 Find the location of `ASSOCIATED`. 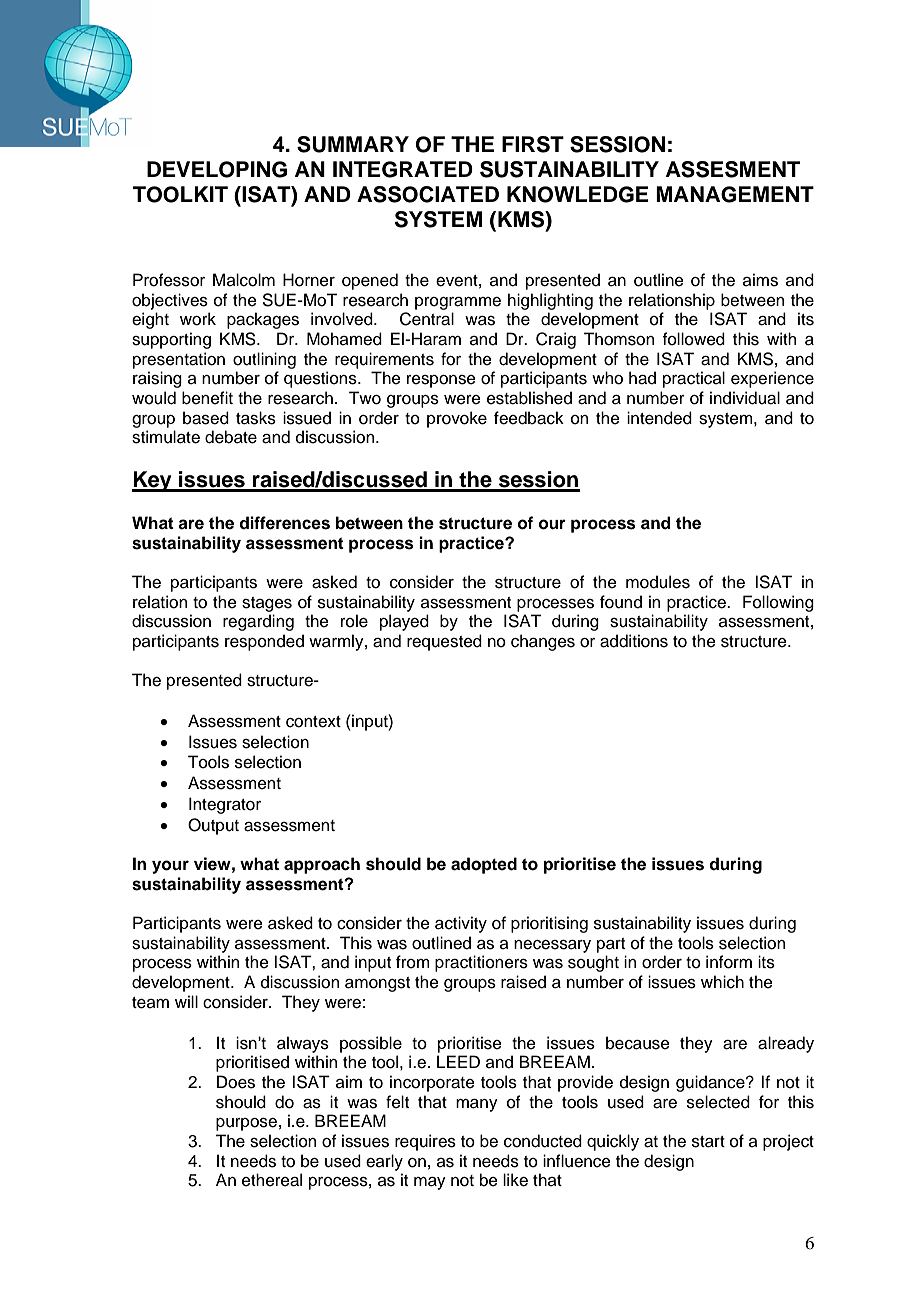

ASSOCIATED is located at coordinates (428, 194).
